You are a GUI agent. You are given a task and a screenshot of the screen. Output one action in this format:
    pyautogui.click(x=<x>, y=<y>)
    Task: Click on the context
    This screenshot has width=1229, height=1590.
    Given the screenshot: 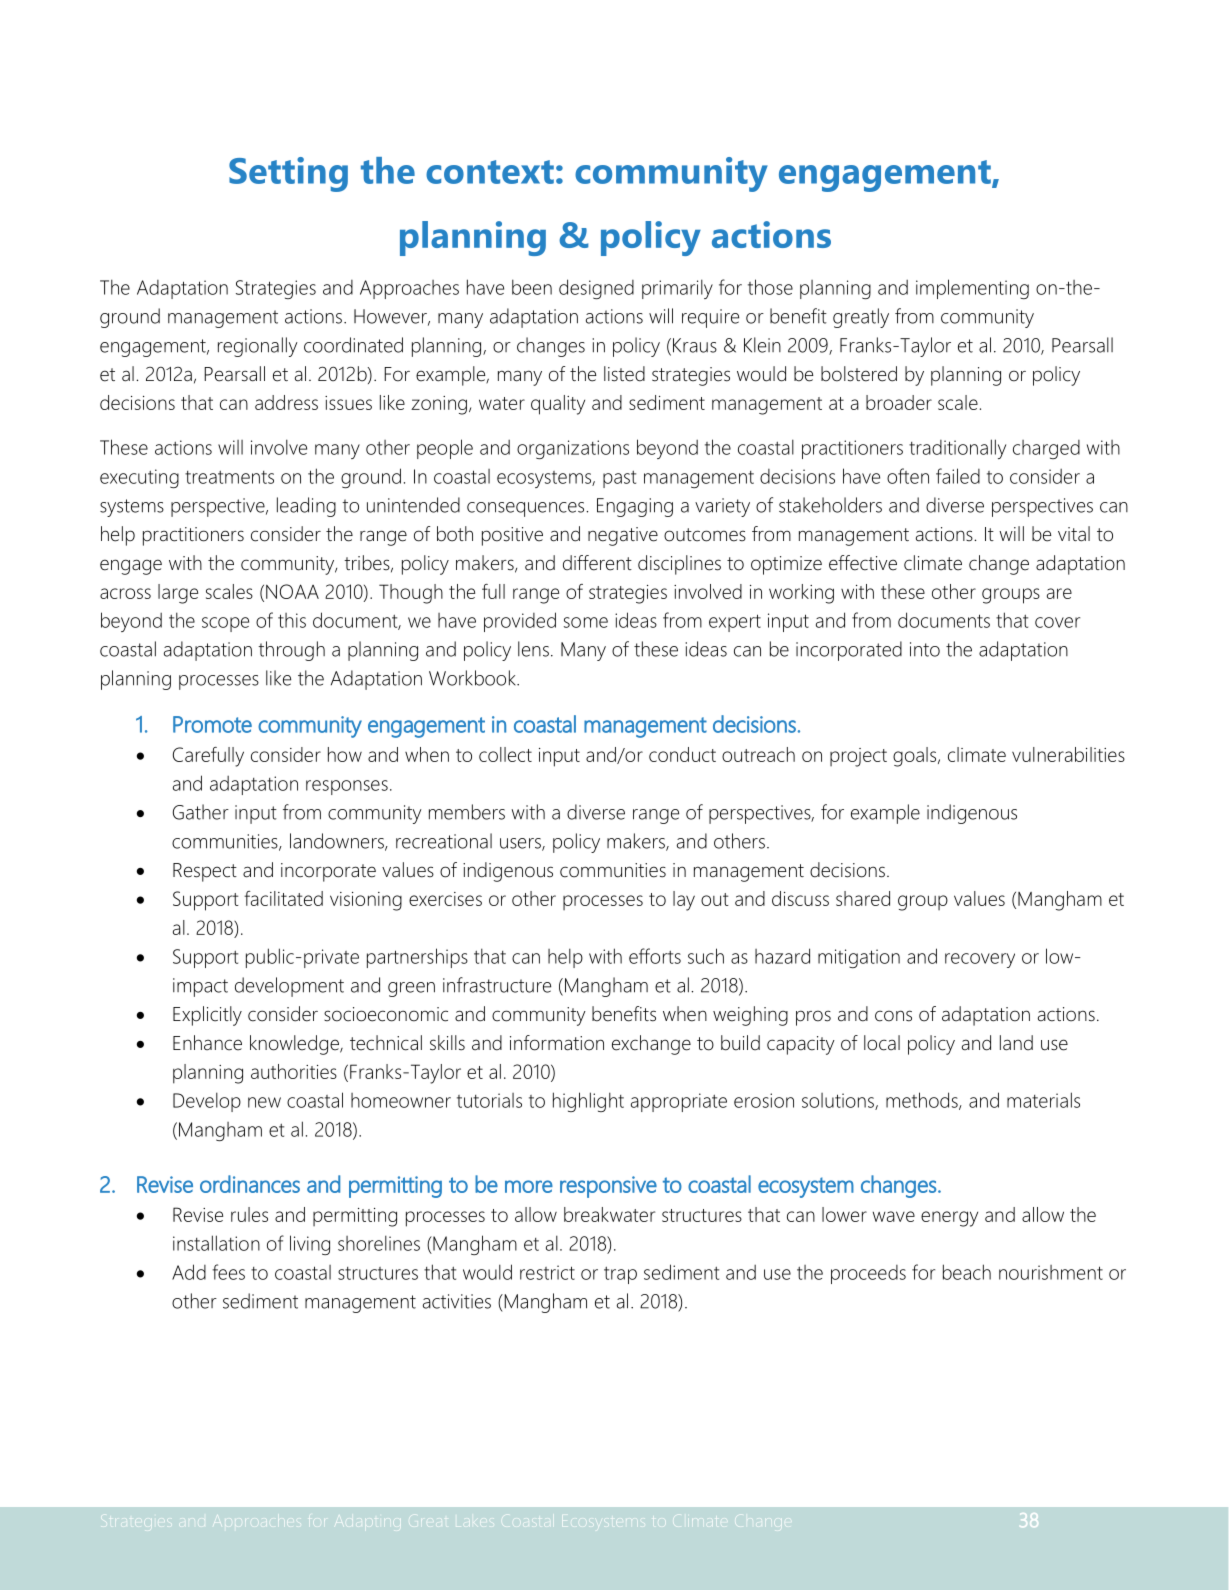 What is the action you would take?
    pyautogui.click(x=490, y=172)
